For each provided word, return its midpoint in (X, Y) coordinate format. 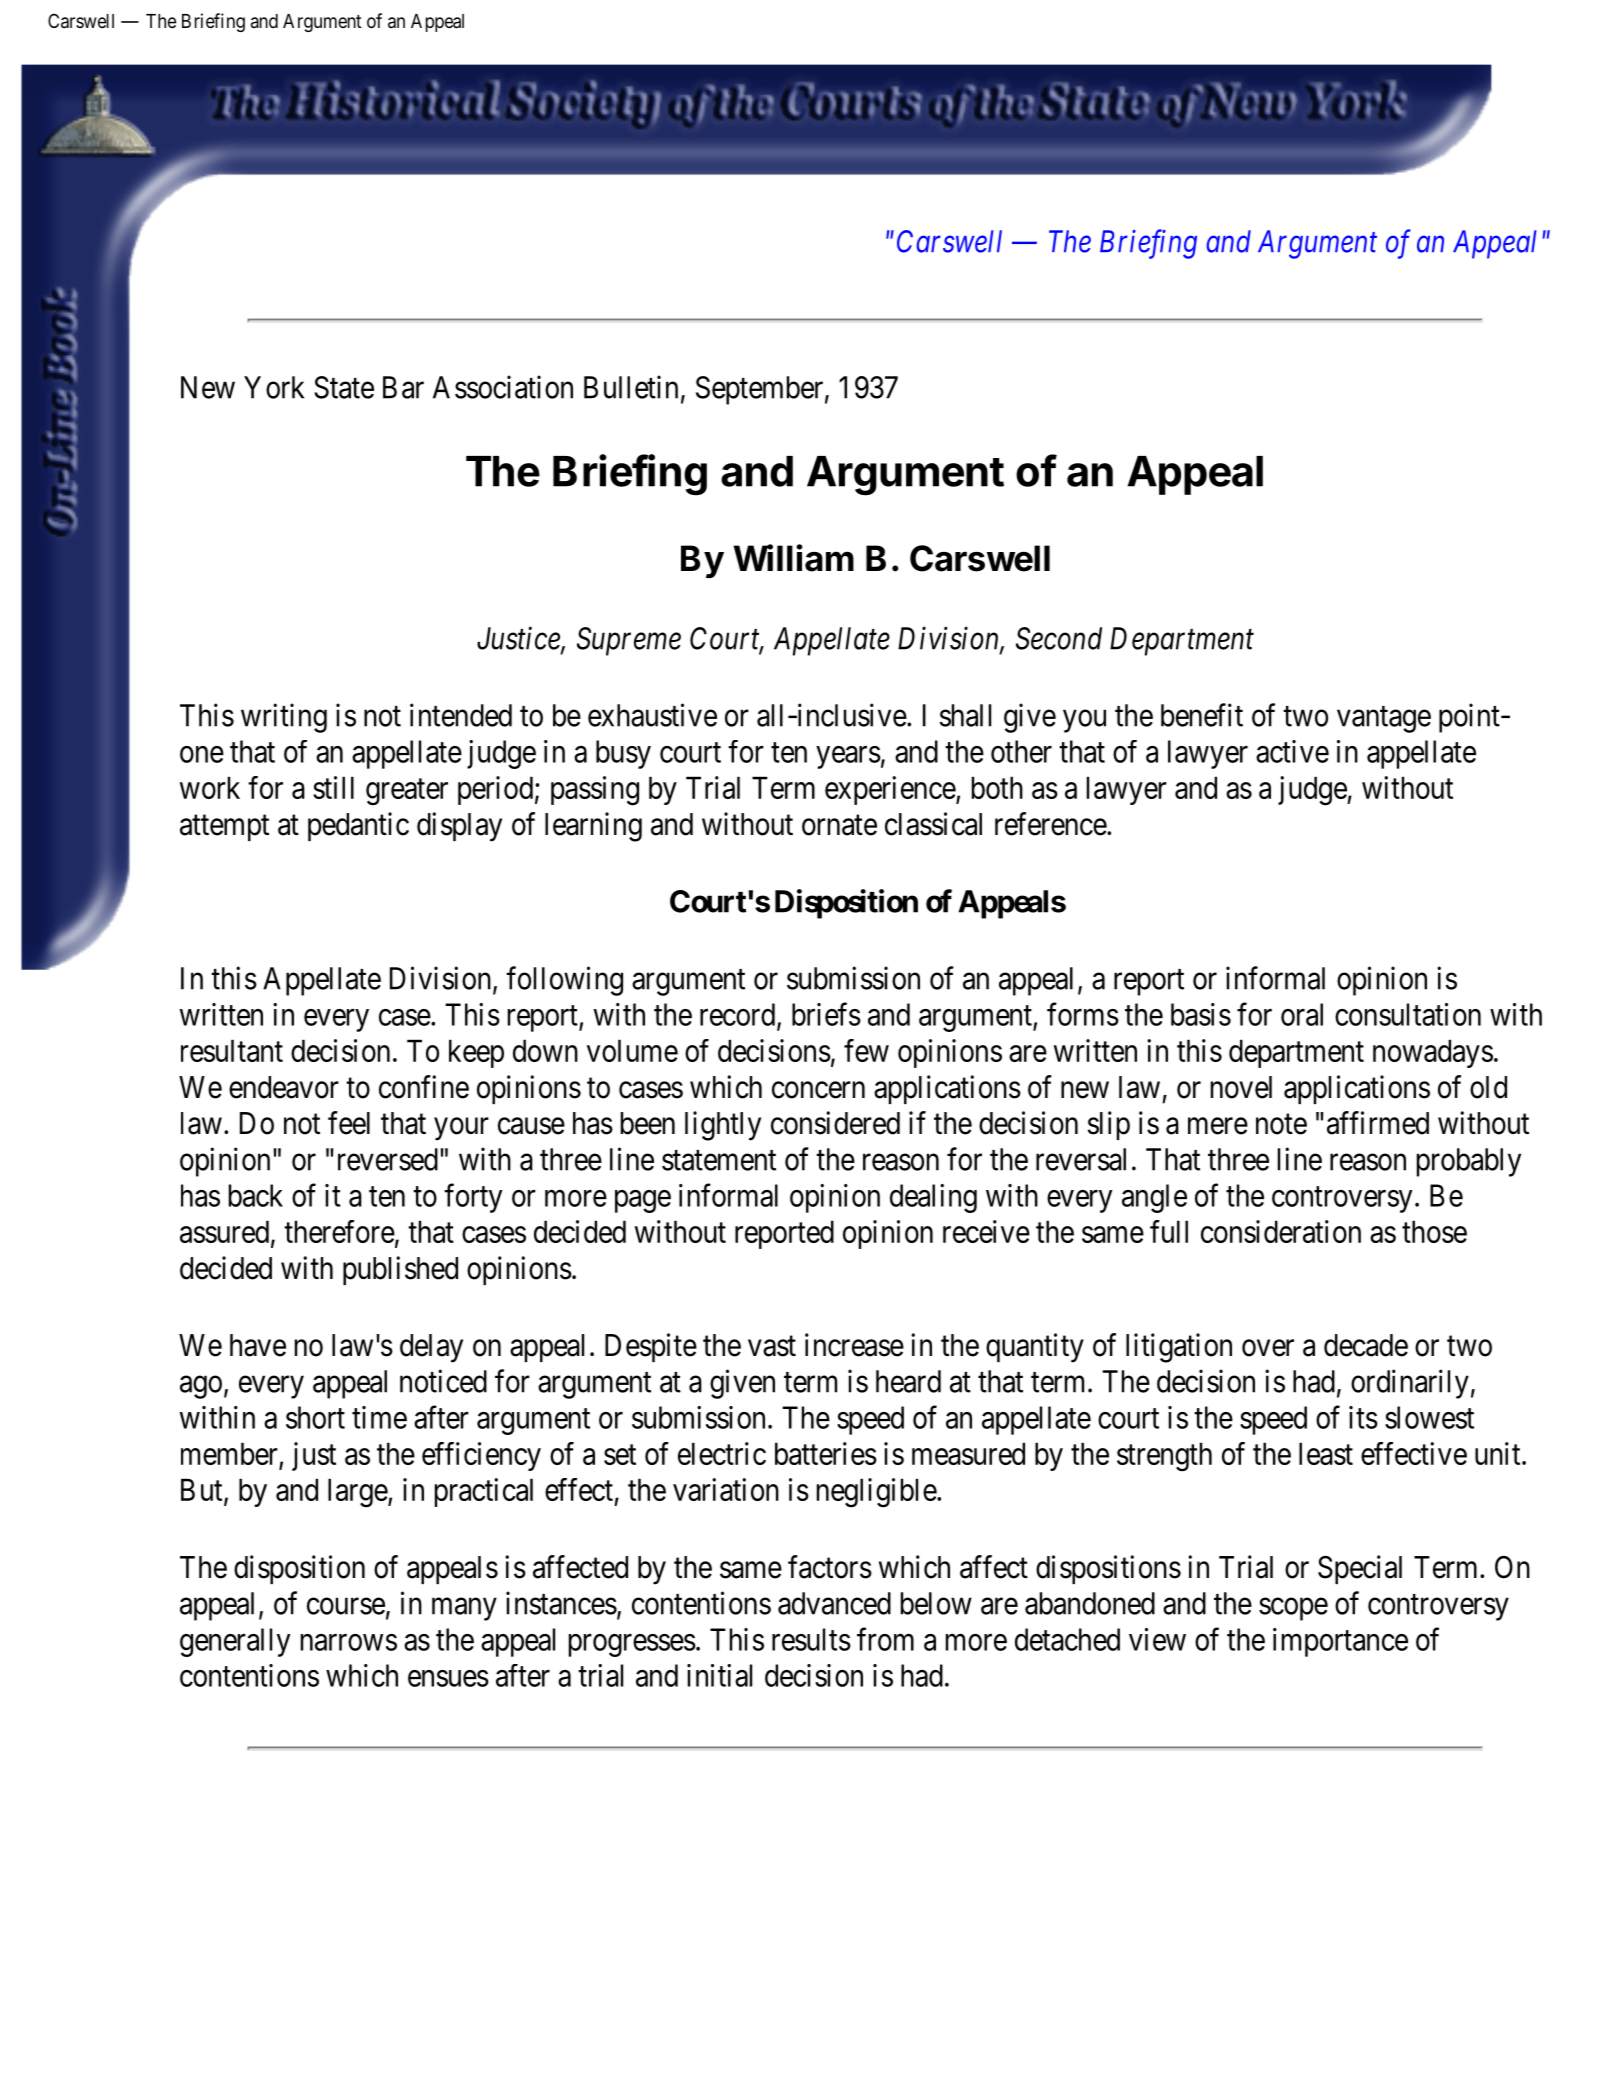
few (866, 1050)
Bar (403, 387)
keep (476, 1053)
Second (1059, 638)
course (346, 1606)
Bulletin (631, 387)
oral (1302, 1014)
